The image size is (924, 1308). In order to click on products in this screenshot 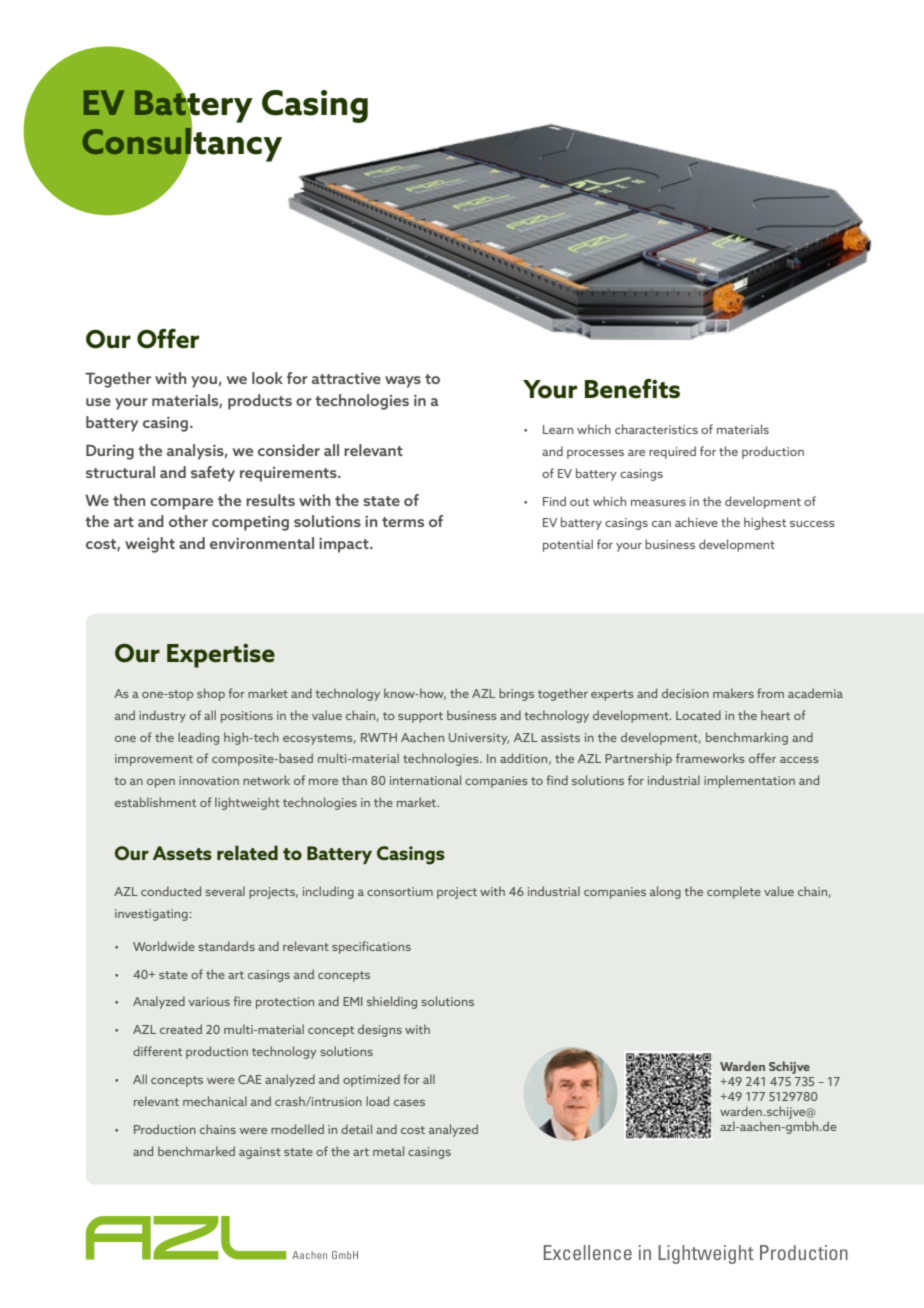, I will do `click(260, 402)`.
